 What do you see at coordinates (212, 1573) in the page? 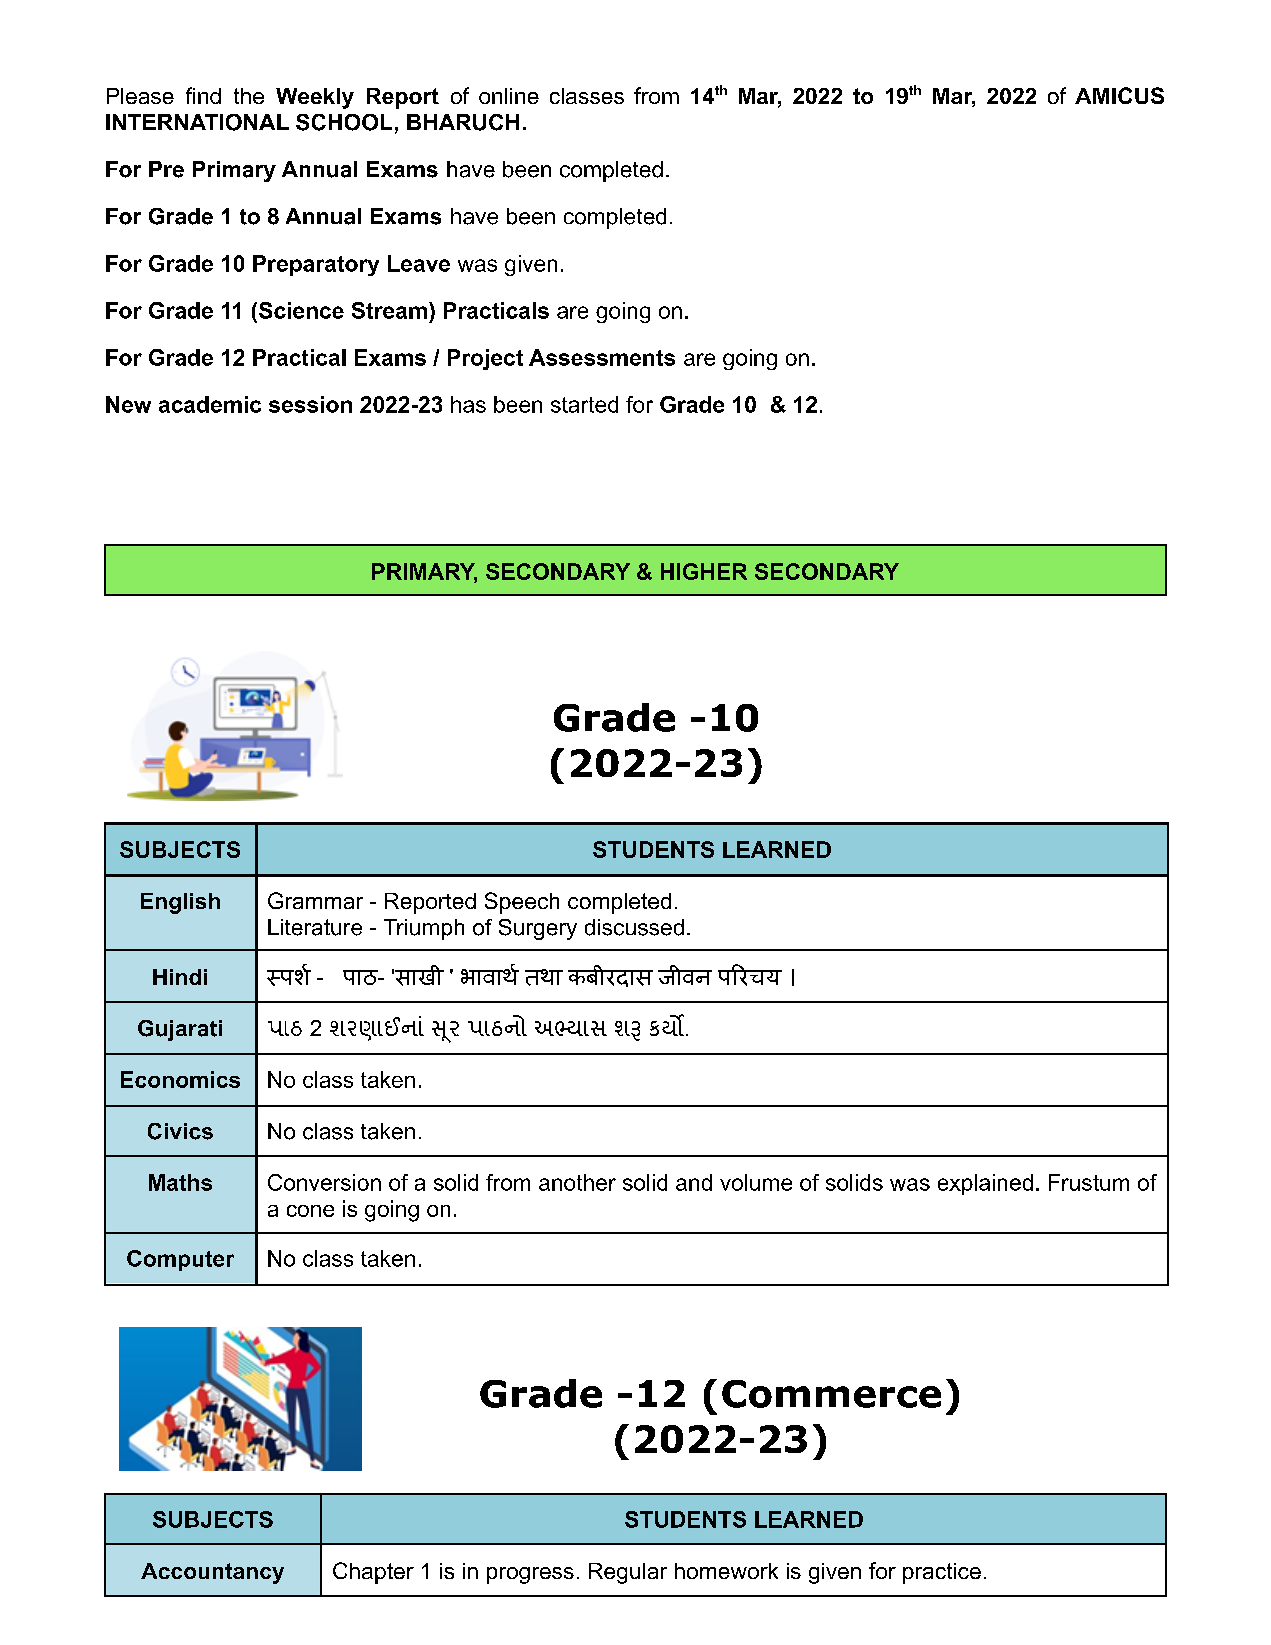
I see `Accountancy` at bounding box center [212, 1573].
